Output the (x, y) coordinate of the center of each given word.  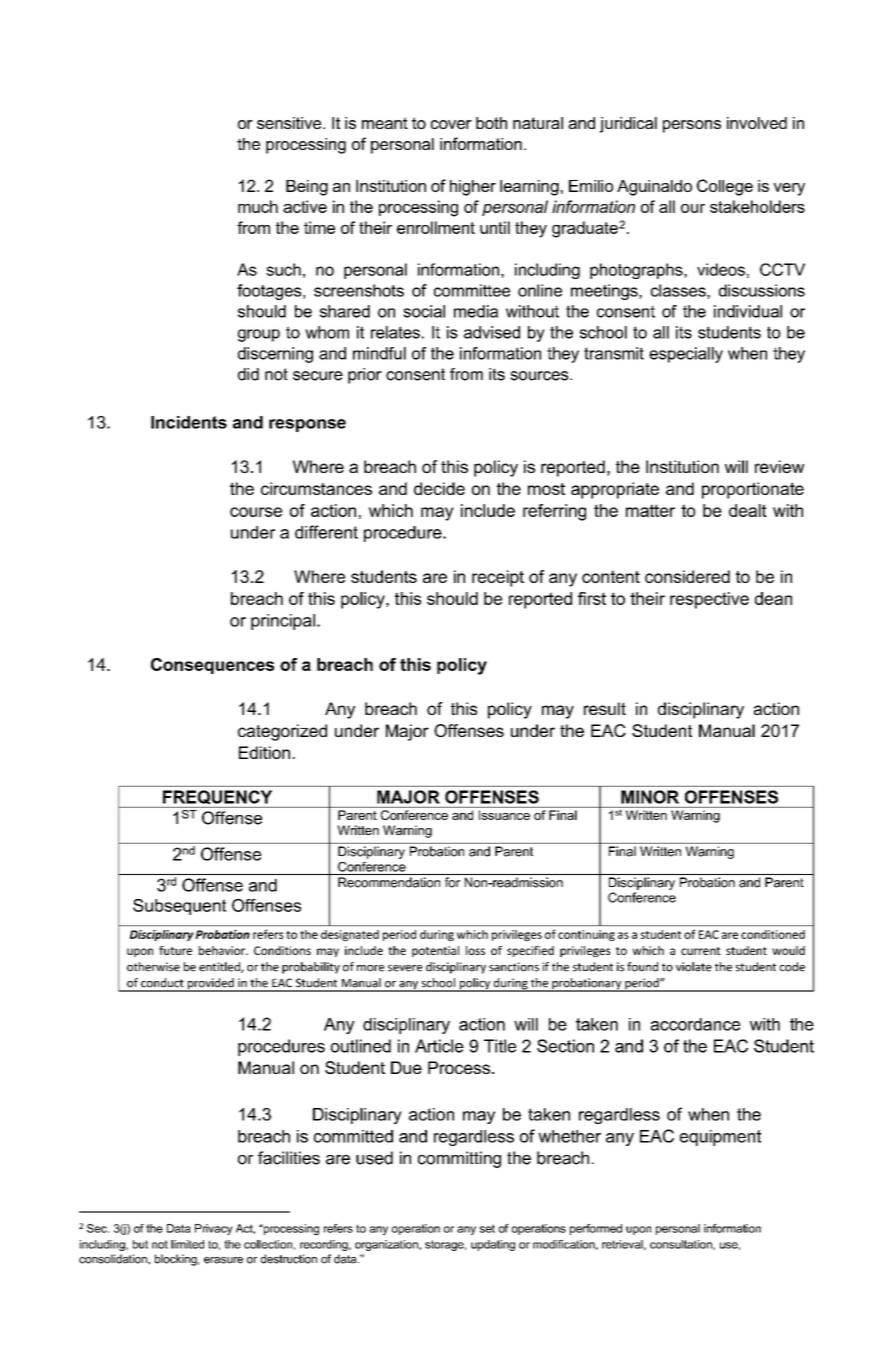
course (256, 512)
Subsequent (180, 907)
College (725, 187)
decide (439, 488)
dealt (748, 510)
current (701, 951)
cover (451, 124)
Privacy (214, 1229)
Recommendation (389, 882)
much (258, 206)
